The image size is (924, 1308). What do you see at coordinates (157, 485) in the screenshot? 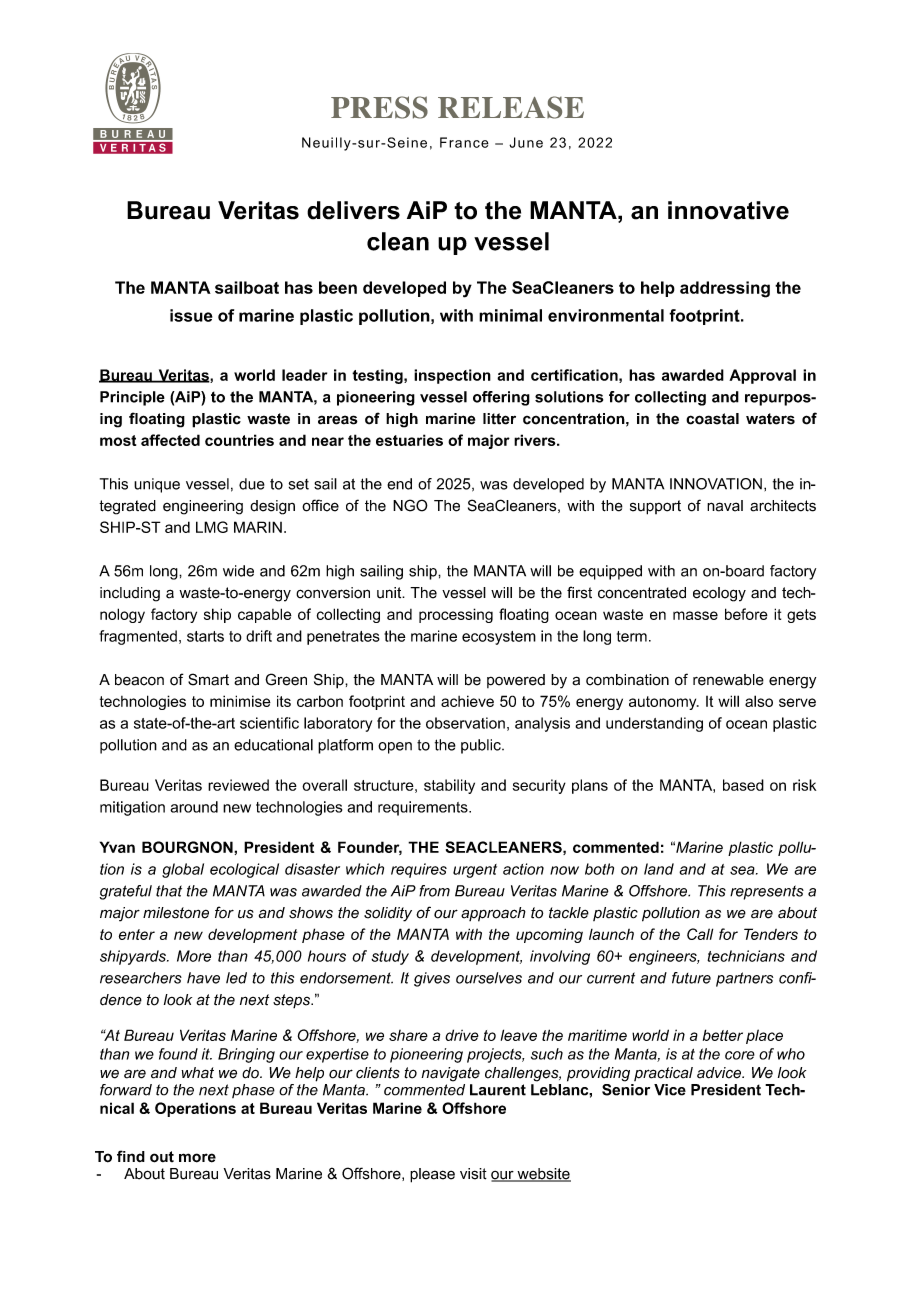
I see `unique` at bounding box center [157, 485].
